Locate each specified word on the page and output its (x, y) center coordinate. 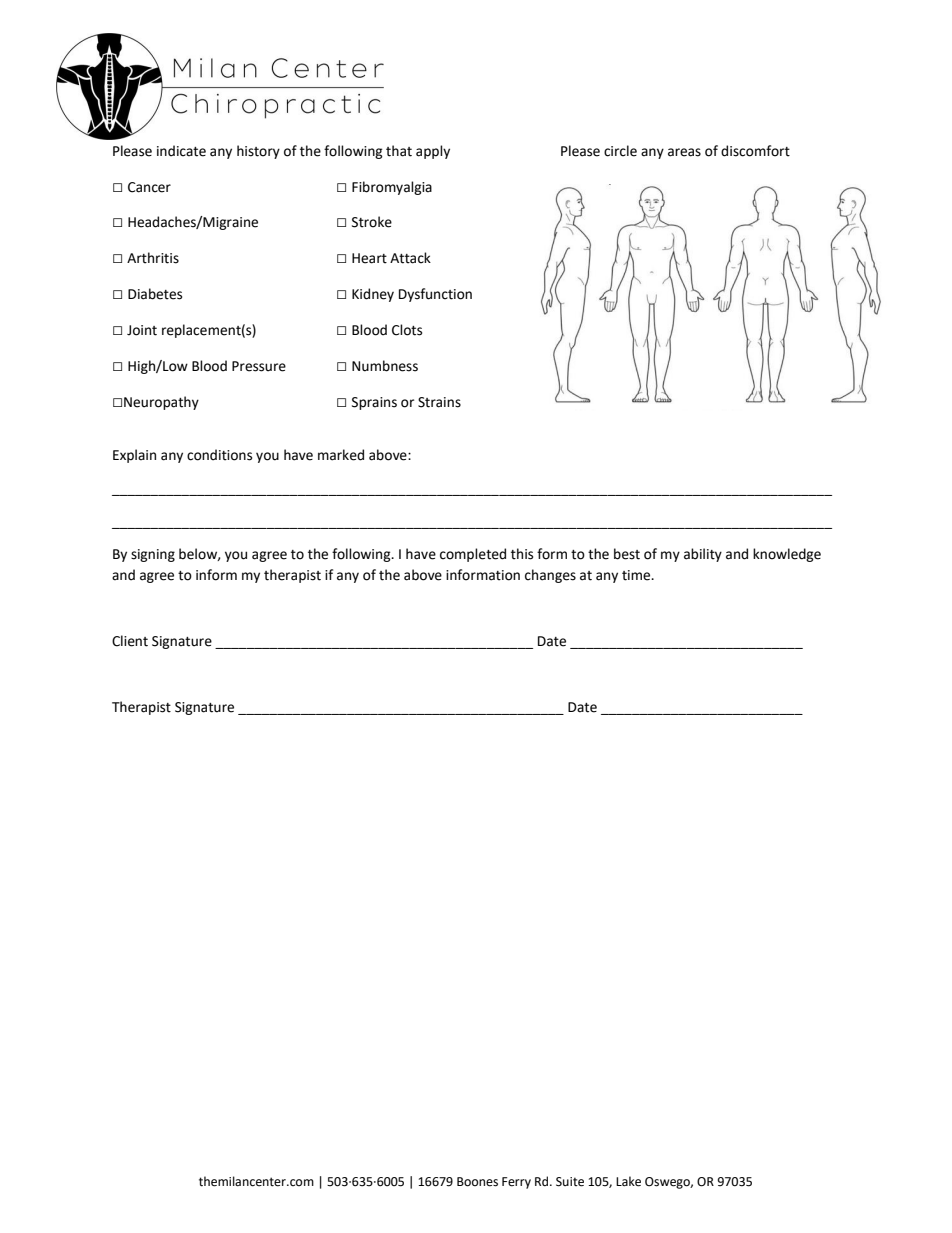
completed (473, 555)
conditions (219, 455)
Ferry (516, 1183)
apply (433, 152)
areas (684, 152)
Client (130, 641)
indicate (181, 151)
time (637, 575)
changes (550, 576)
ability (703, 555)
